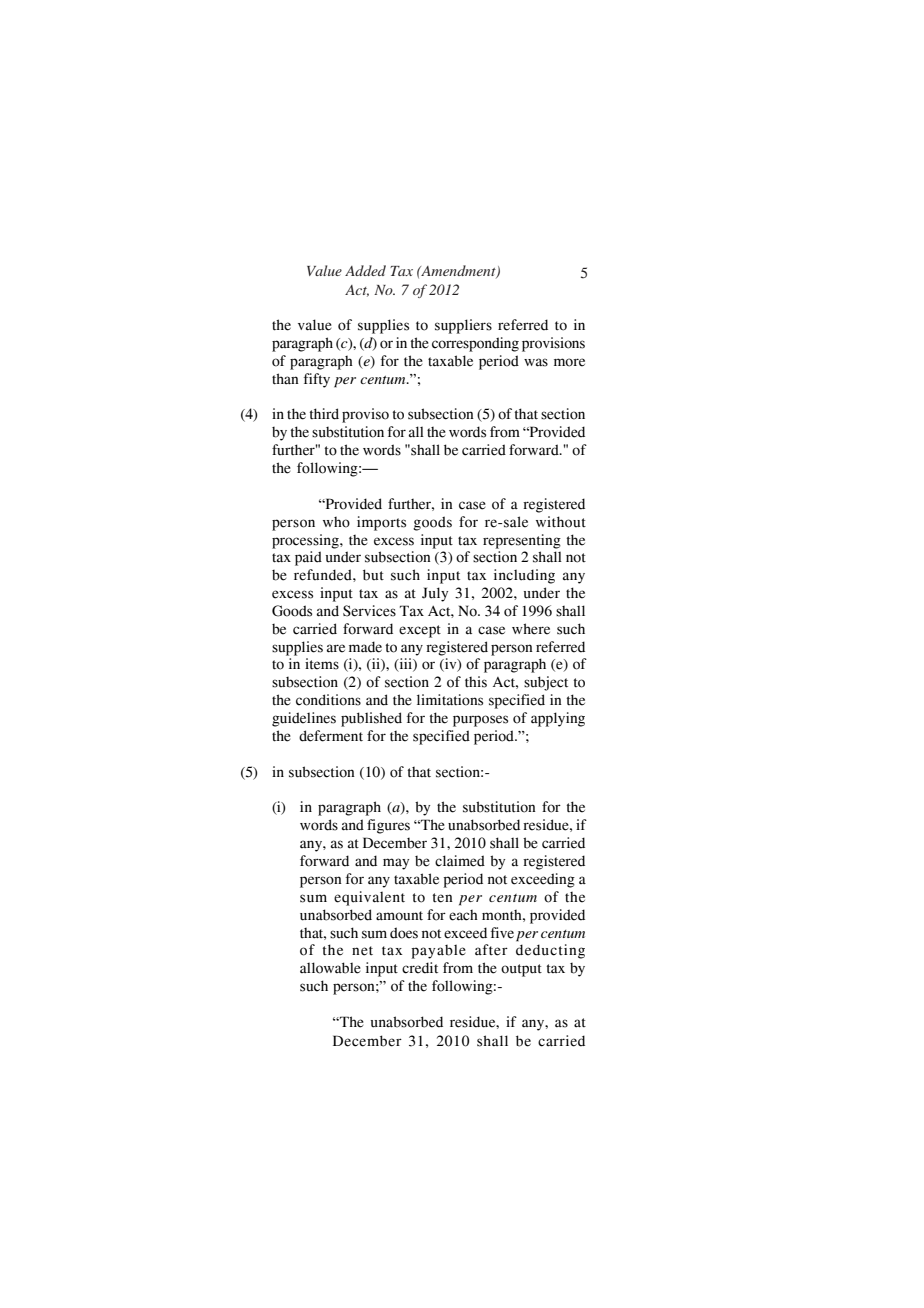  Describe the element at coordinates (531, 629) in the page. I see `where` at that location.
